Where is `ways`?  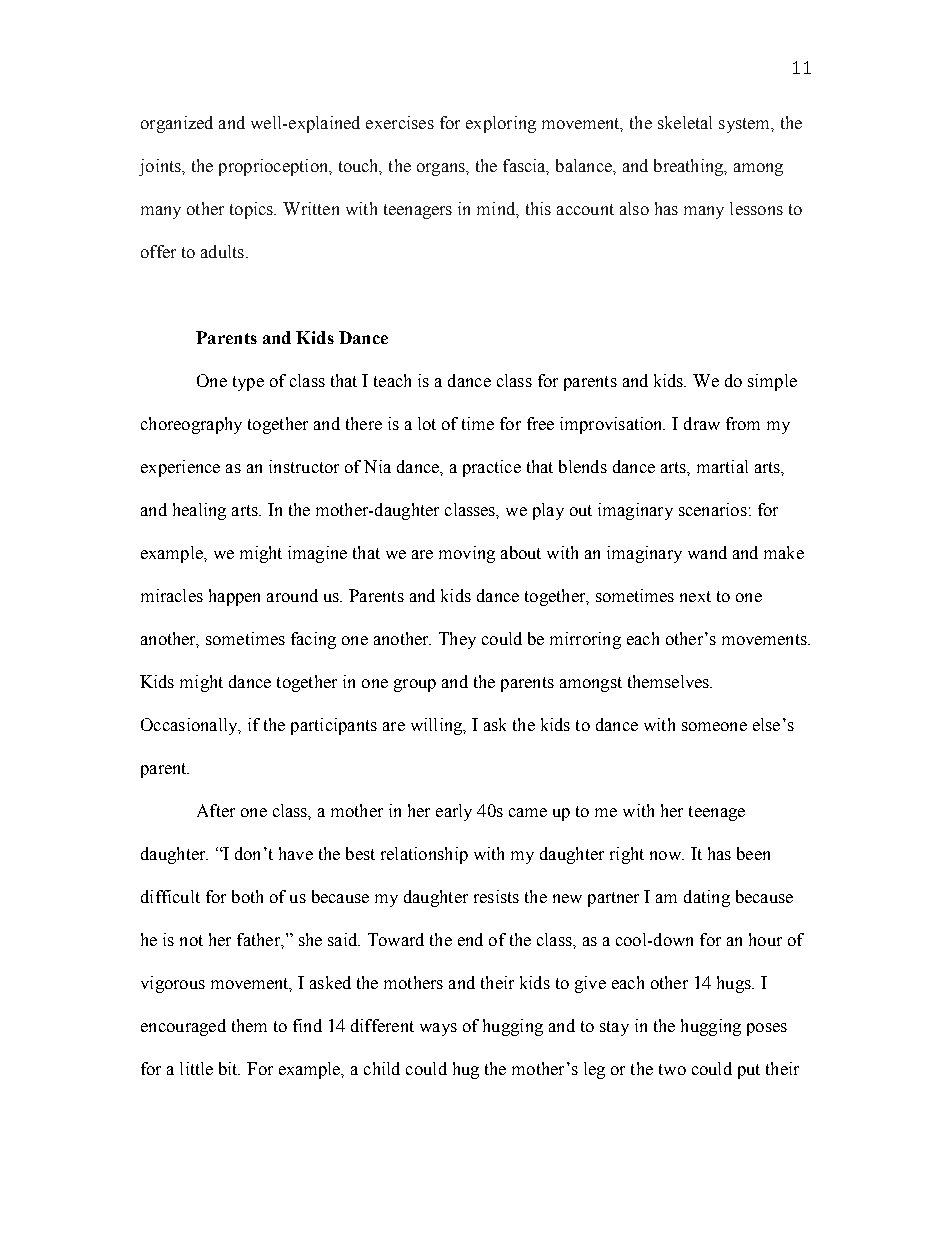 ways is located at coordinates (438, 1029).
